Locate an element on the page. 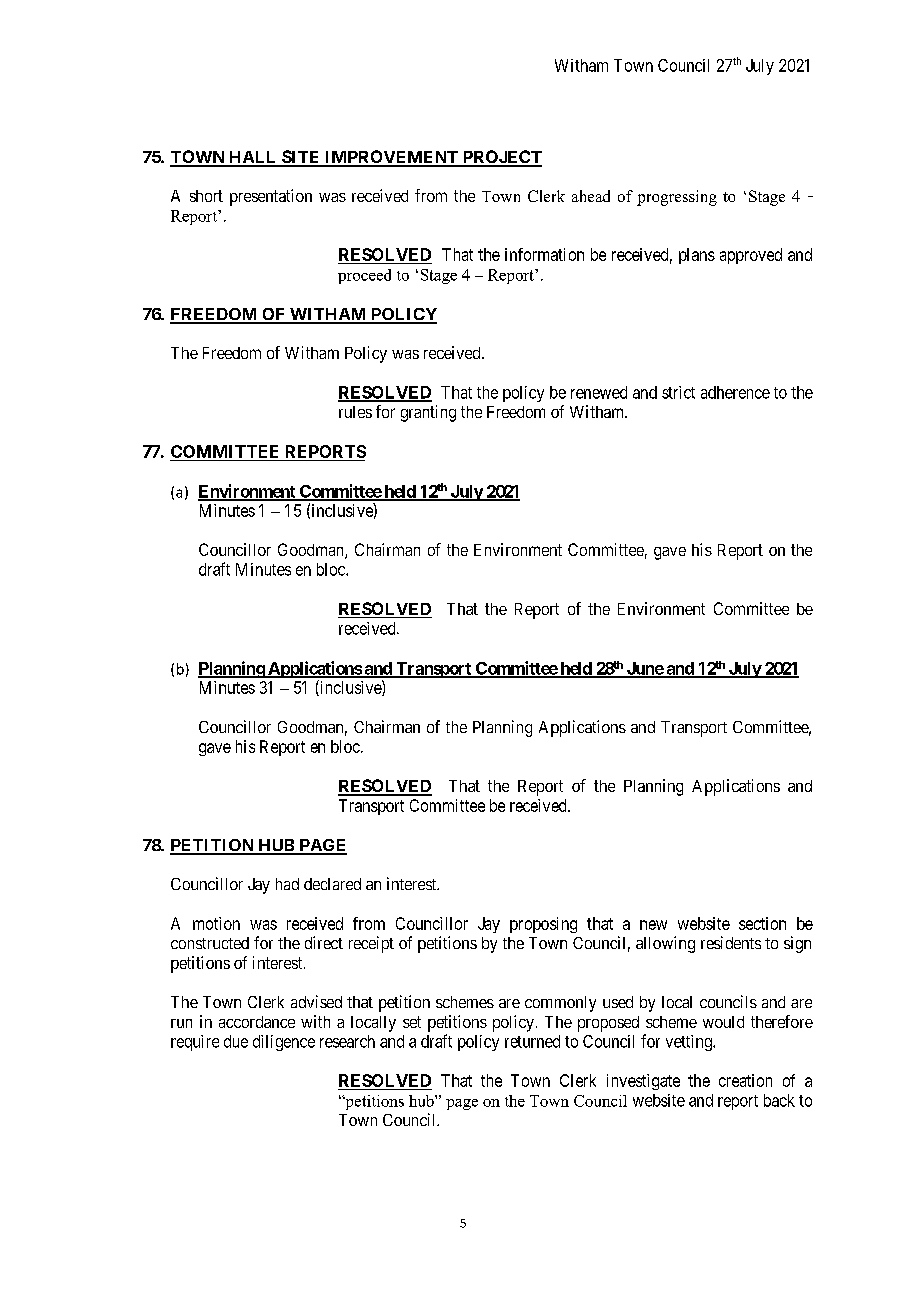  creation is located at coordinates (745, 1080).
